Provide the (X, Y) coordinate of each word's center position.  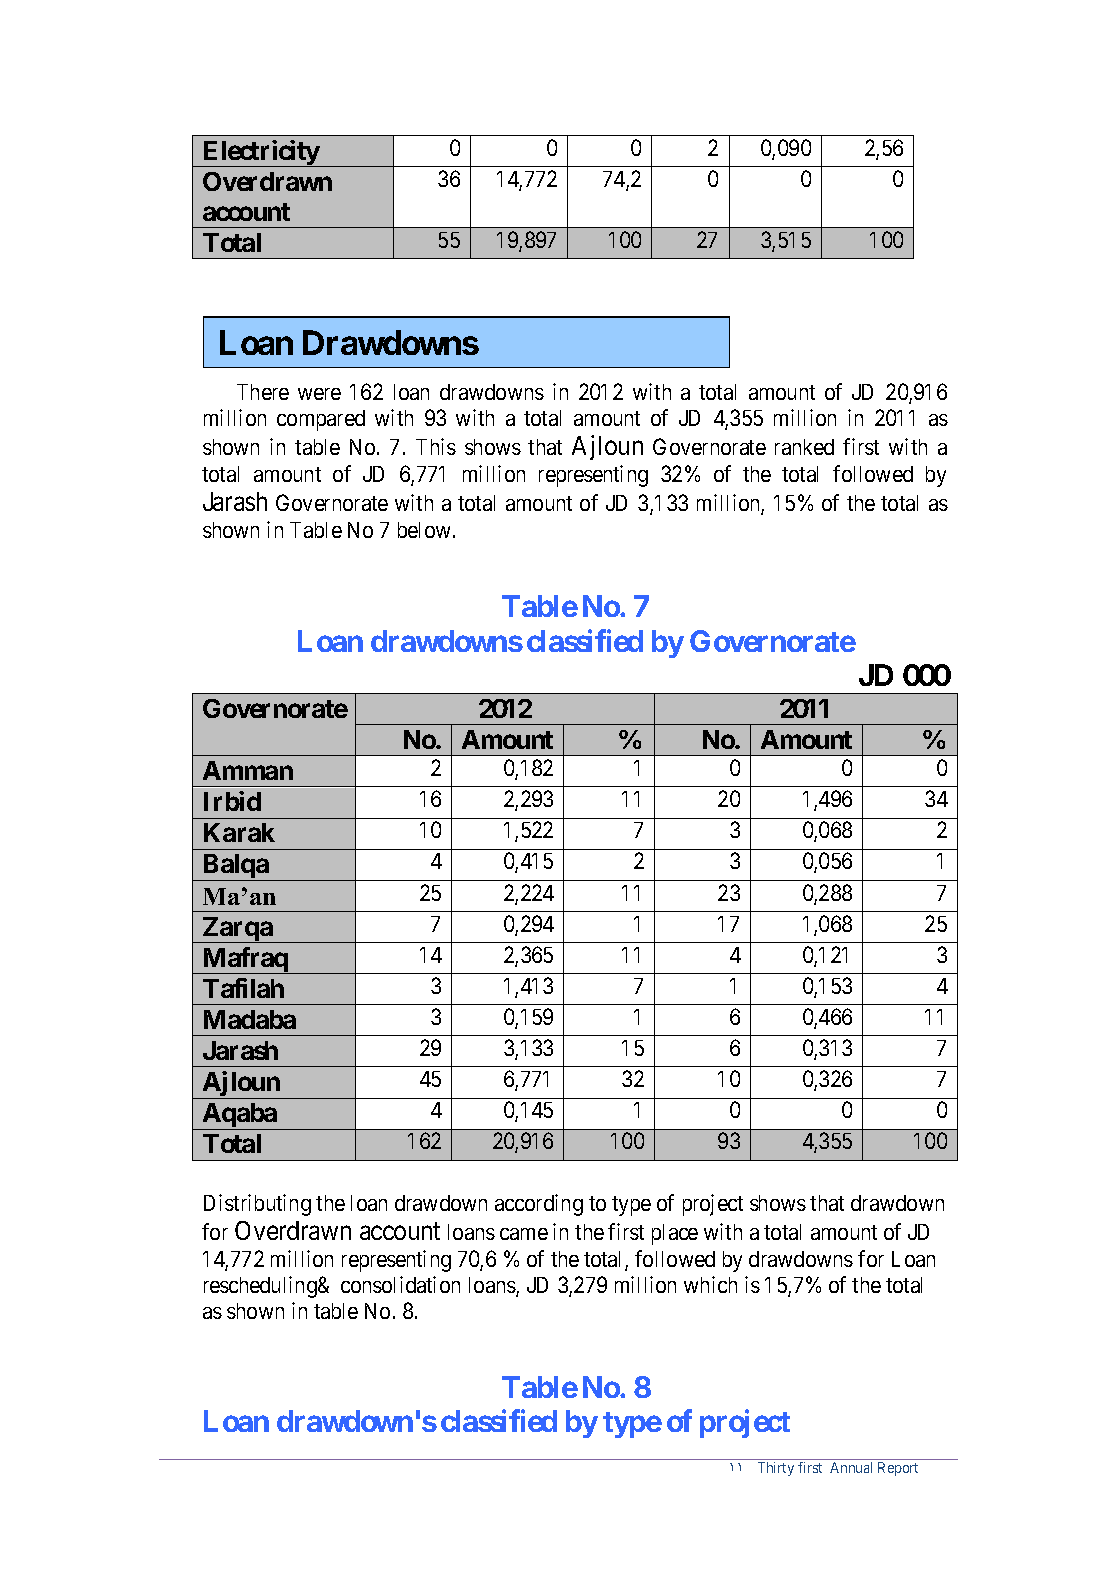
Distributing (257, 1205)
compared (321, 420)
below (426, 530)
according (539, 1205)
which (710, 1284)
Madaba (250, 1019)
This (436, 446)
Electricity (260, 153)
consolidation (400, 1284)
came (524, 1234)
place (675, 1234)
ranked (804, 447)
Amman (248, 770)
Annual (851, 1467)
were (319, 394)
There (263, 392)
